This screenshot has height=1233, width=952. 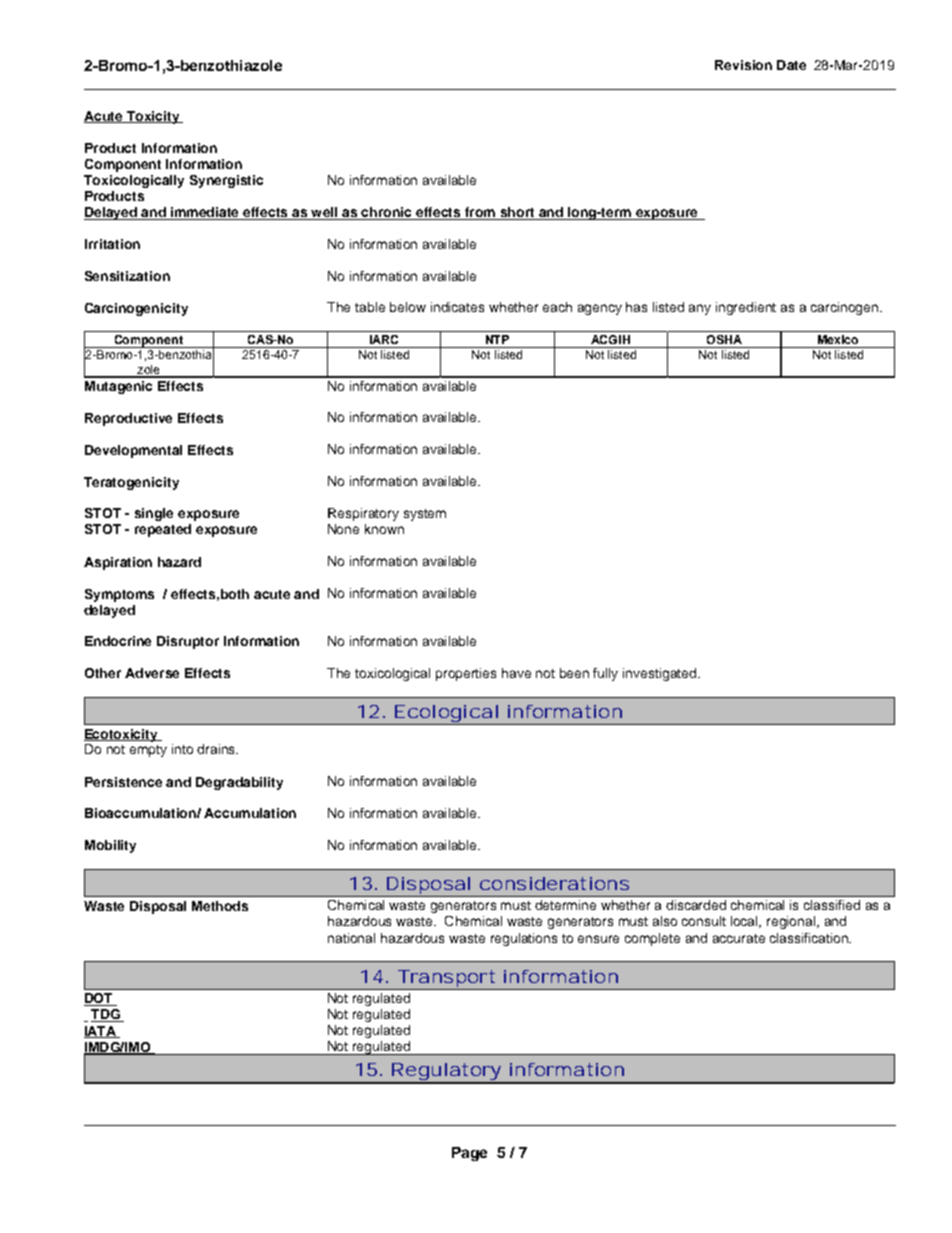 What do you see at coordinates (466, 674) in the screenshot?
I see `properties` at bounding box center [466, 674].
